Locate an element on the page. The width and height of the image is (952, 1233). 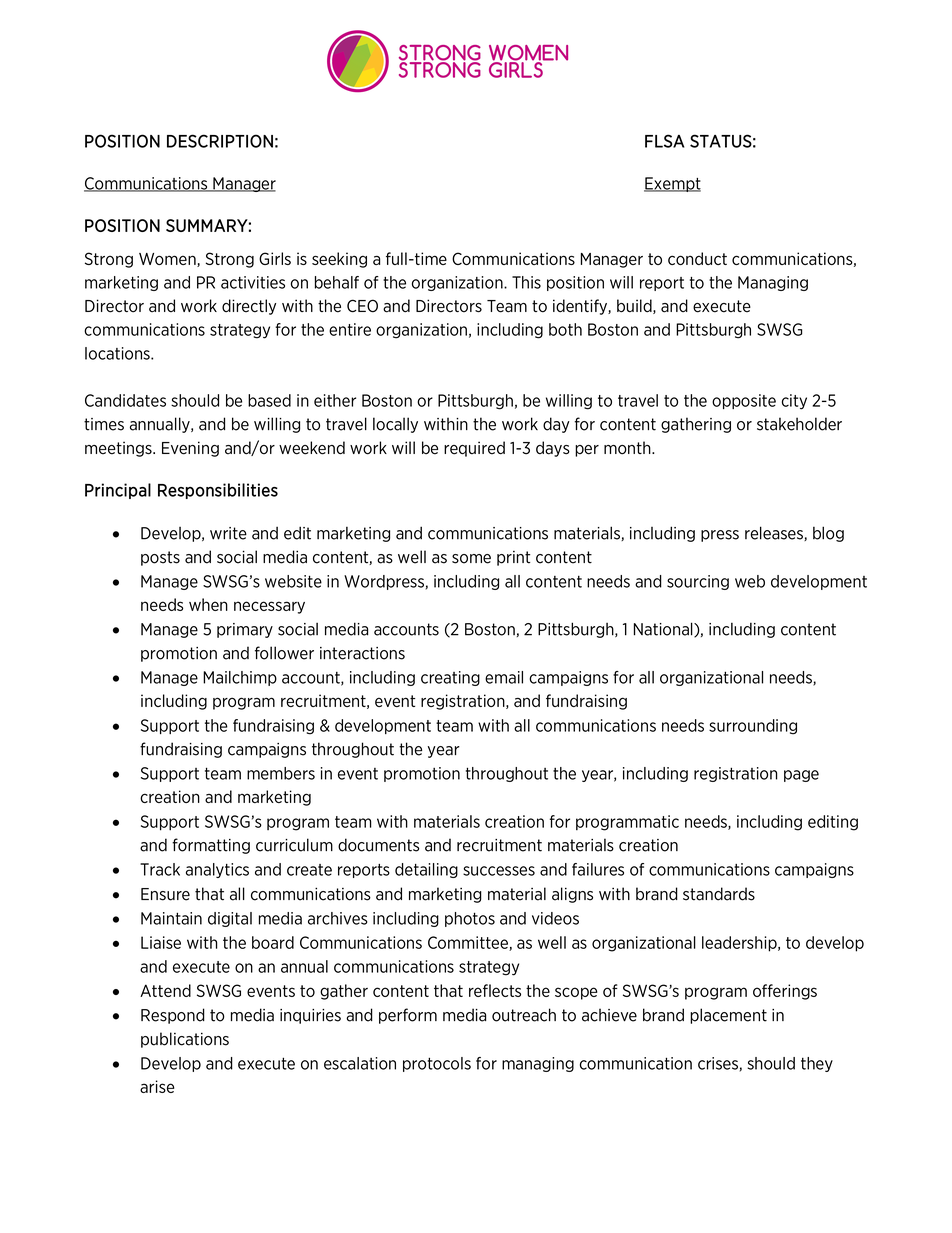
DESCRIPTION is located at coordinates (220, 141).
